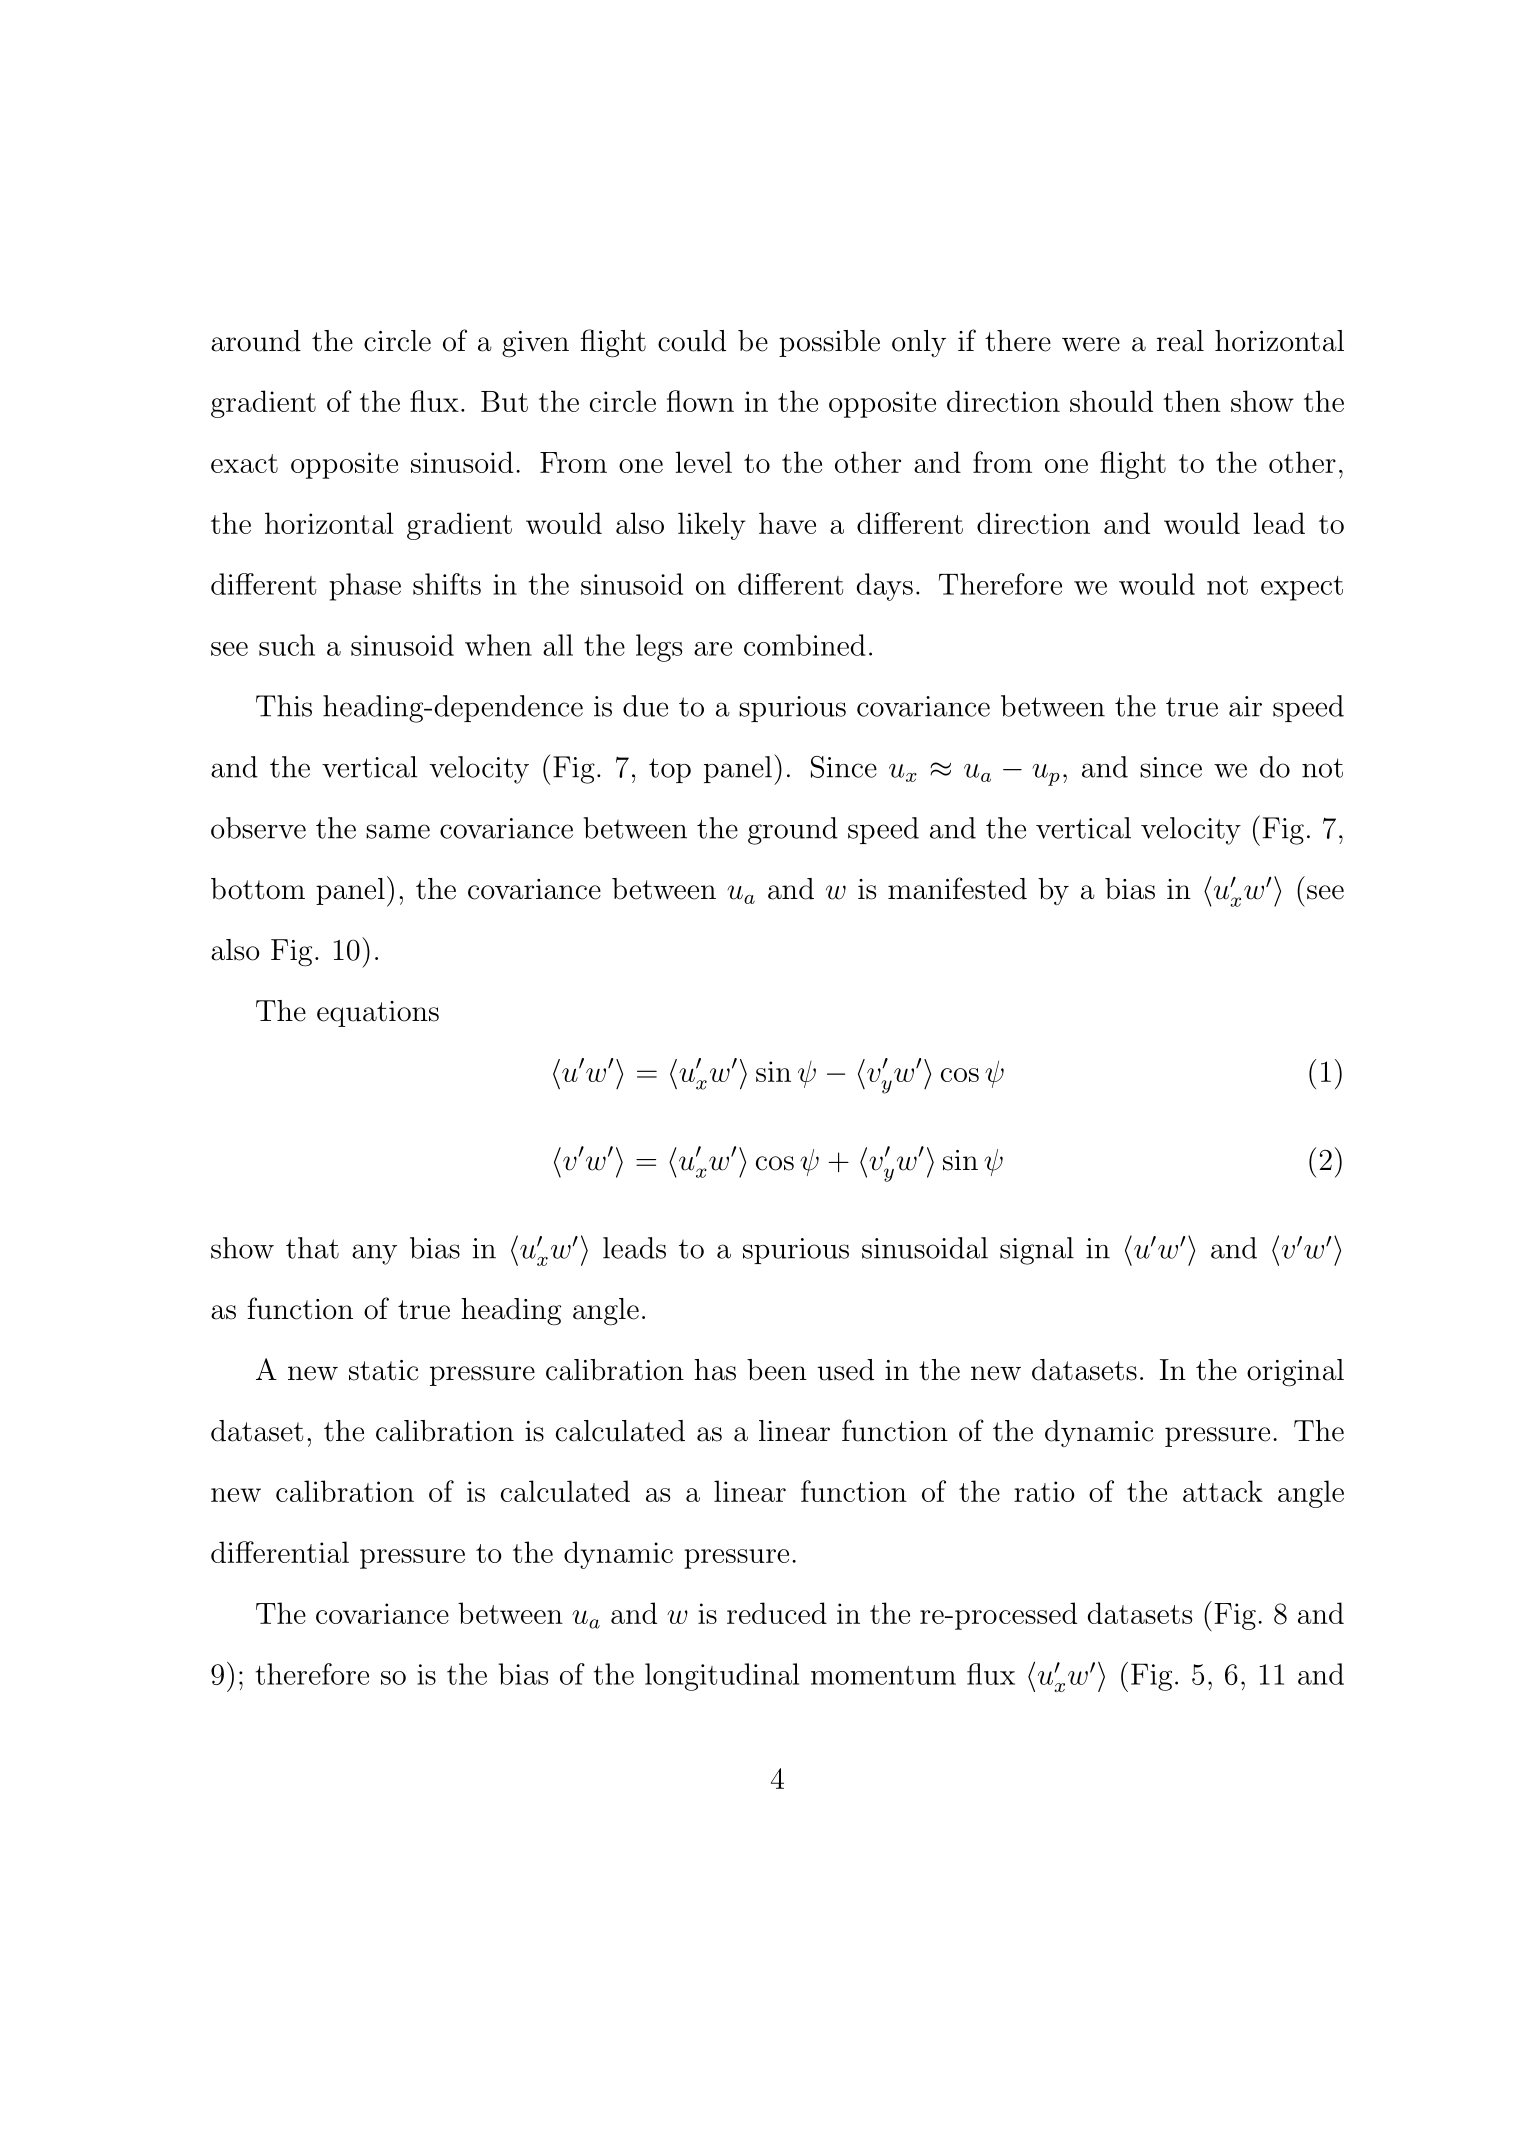 This image has width=1516, height=2145. I want to click on any, so click(374, 1254).
